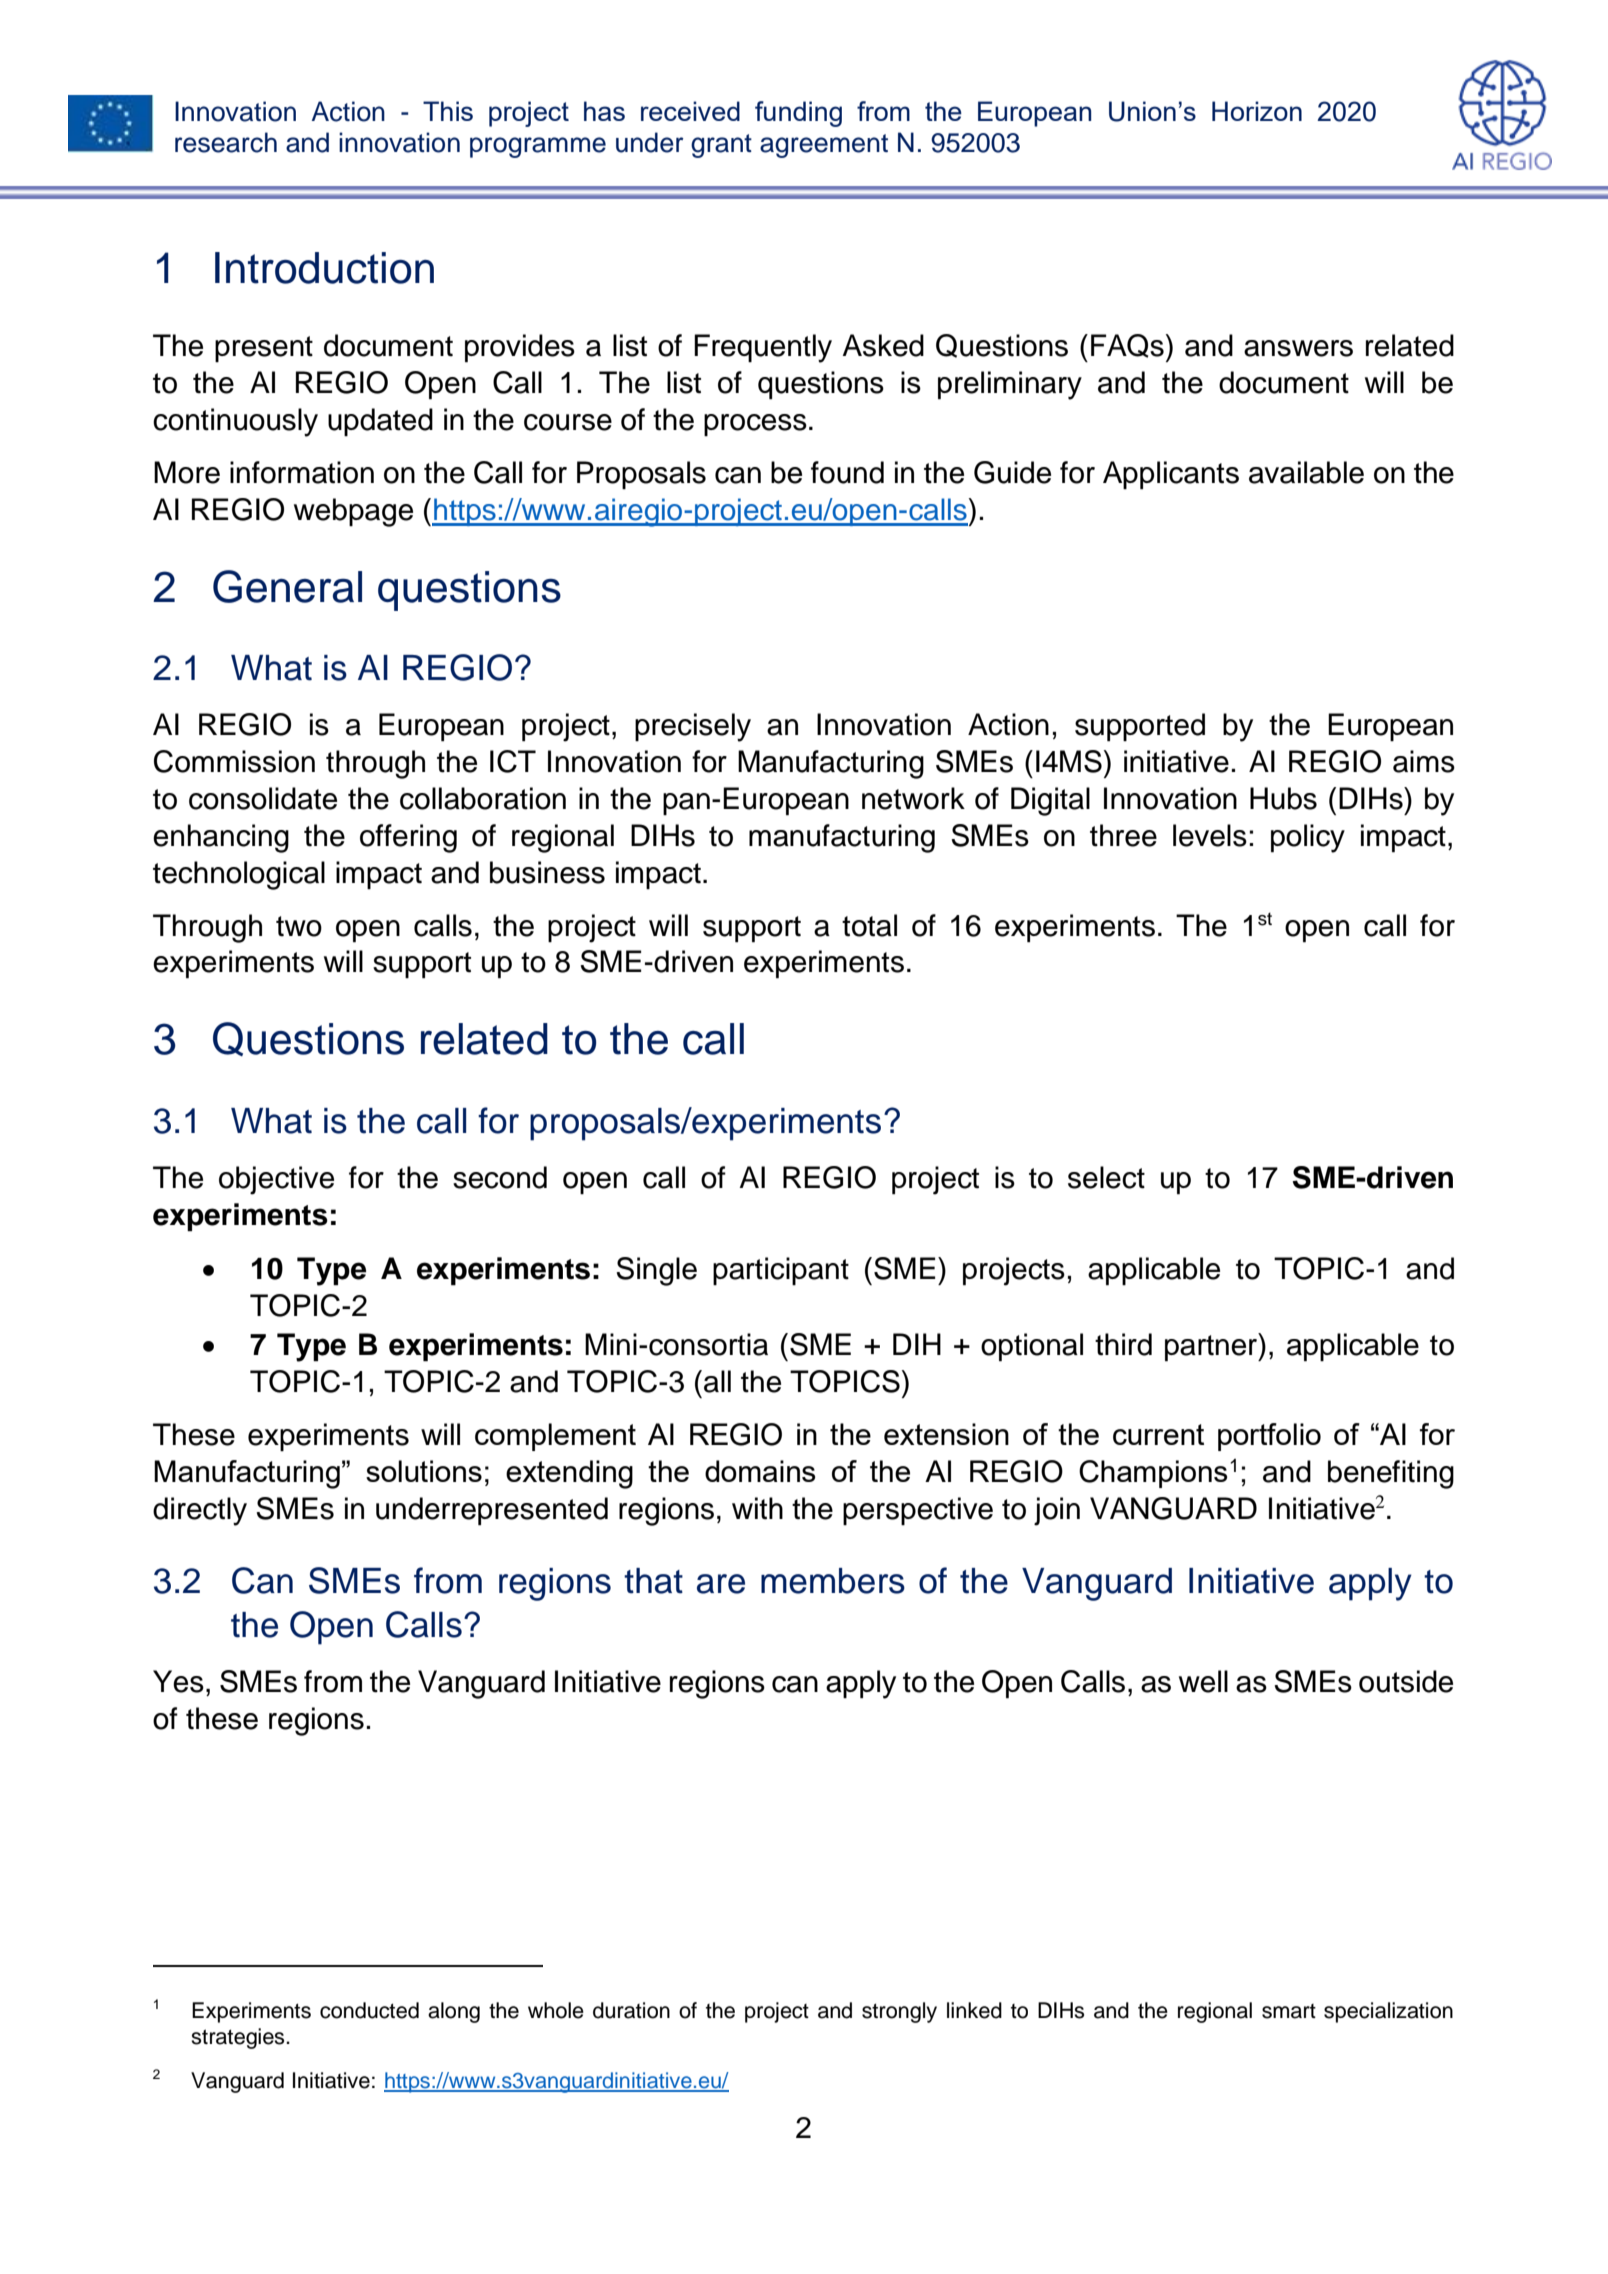  I want to click on research, so click(226, 142).
